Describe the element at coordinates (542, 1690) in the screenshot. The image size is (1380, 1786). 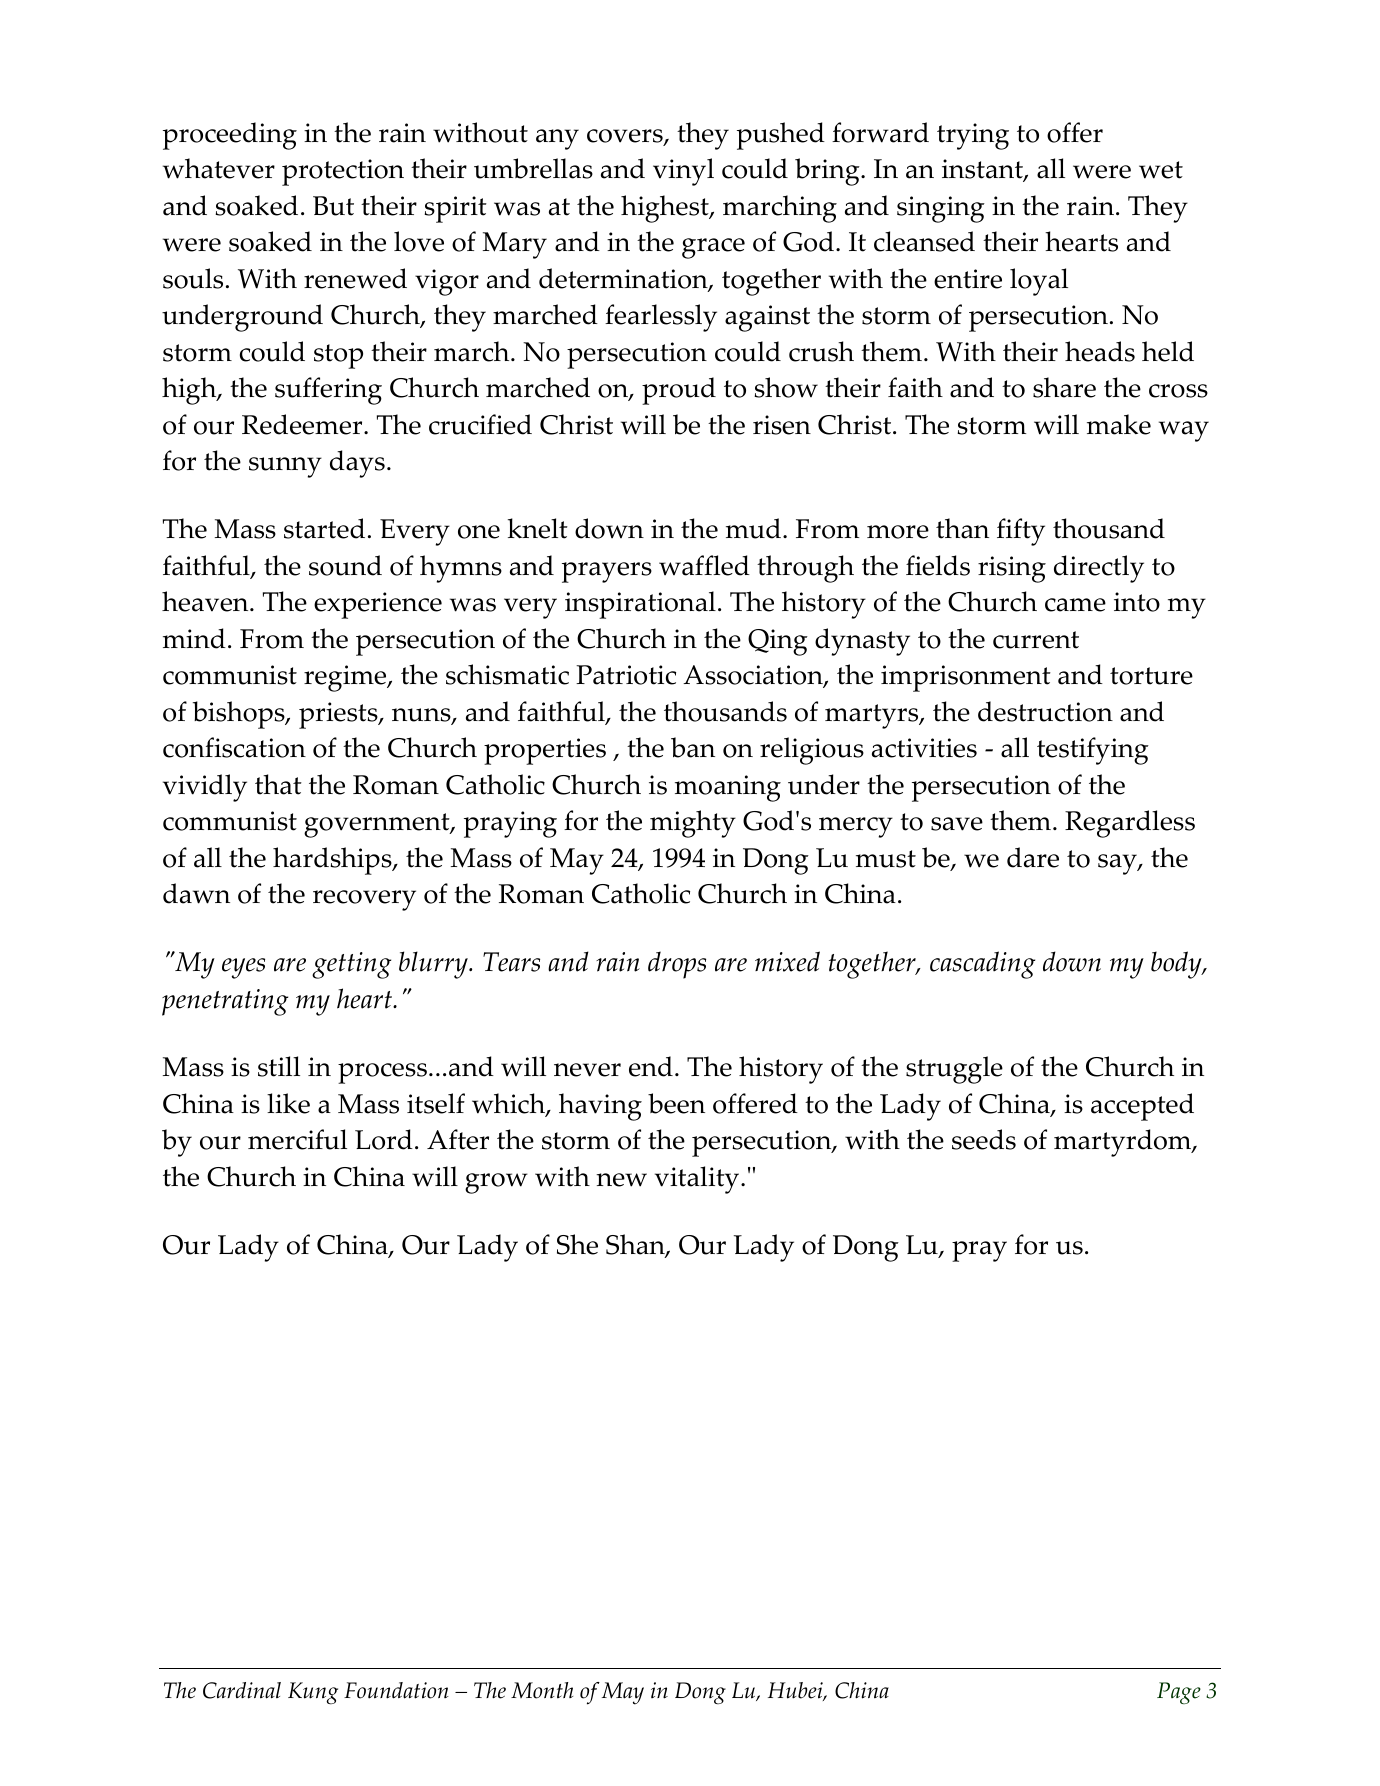
I see `Month` at that location.
